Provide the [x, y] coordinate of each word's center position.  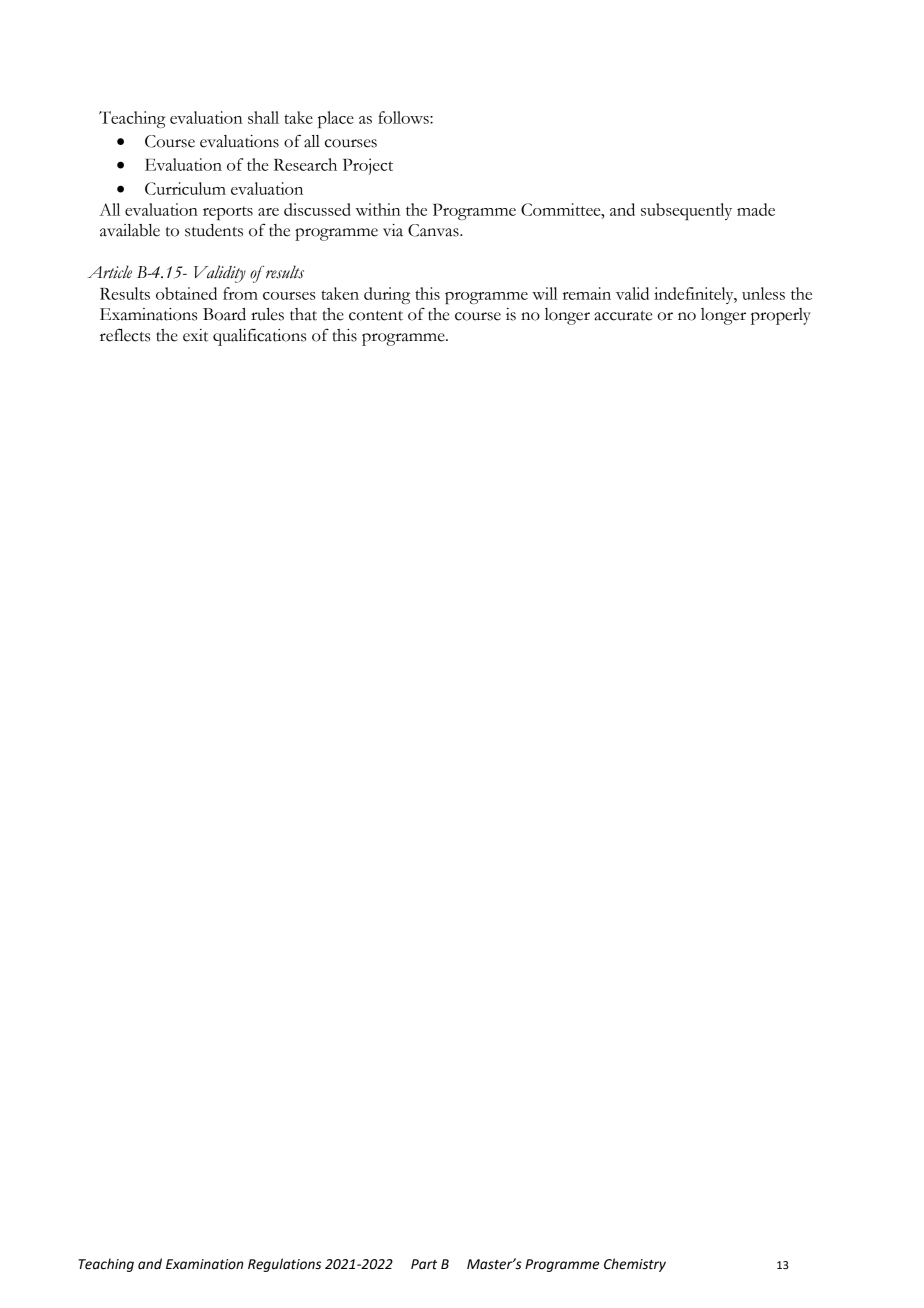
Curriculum [185, 188]
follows [404, 117]
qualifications [259, 337]
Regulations [284, 1265]
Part [424, 1264]
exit [195, 335]
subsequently [686, 211]
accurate [623, 316]
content [376, 316]
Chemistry [635, 1265]
